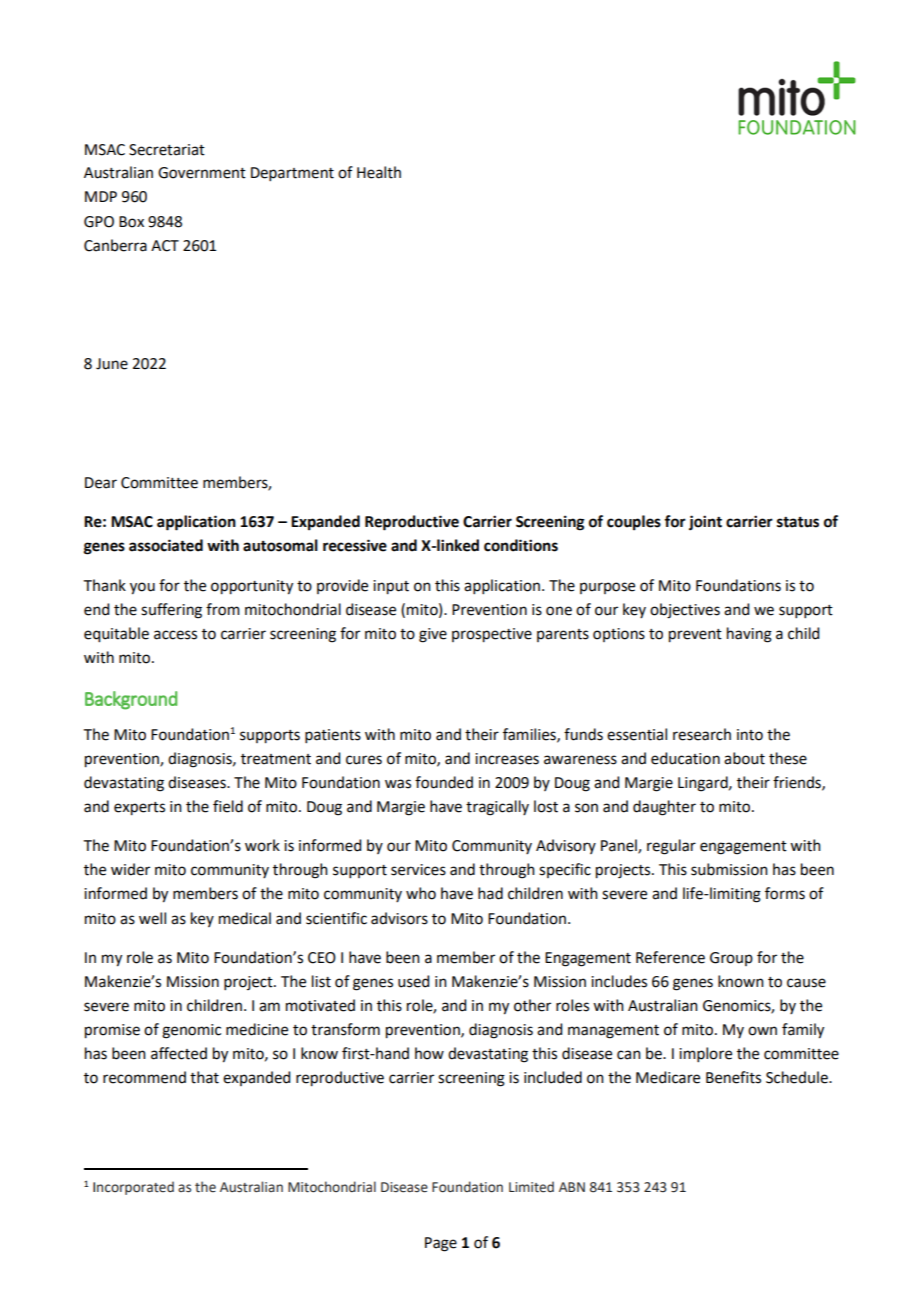 Image resolution: width=924 pixels, height=1308 pixels. What do you see at coordinates (379, 172) in the document?
I see `Health` at bounding box center [379, 172].
